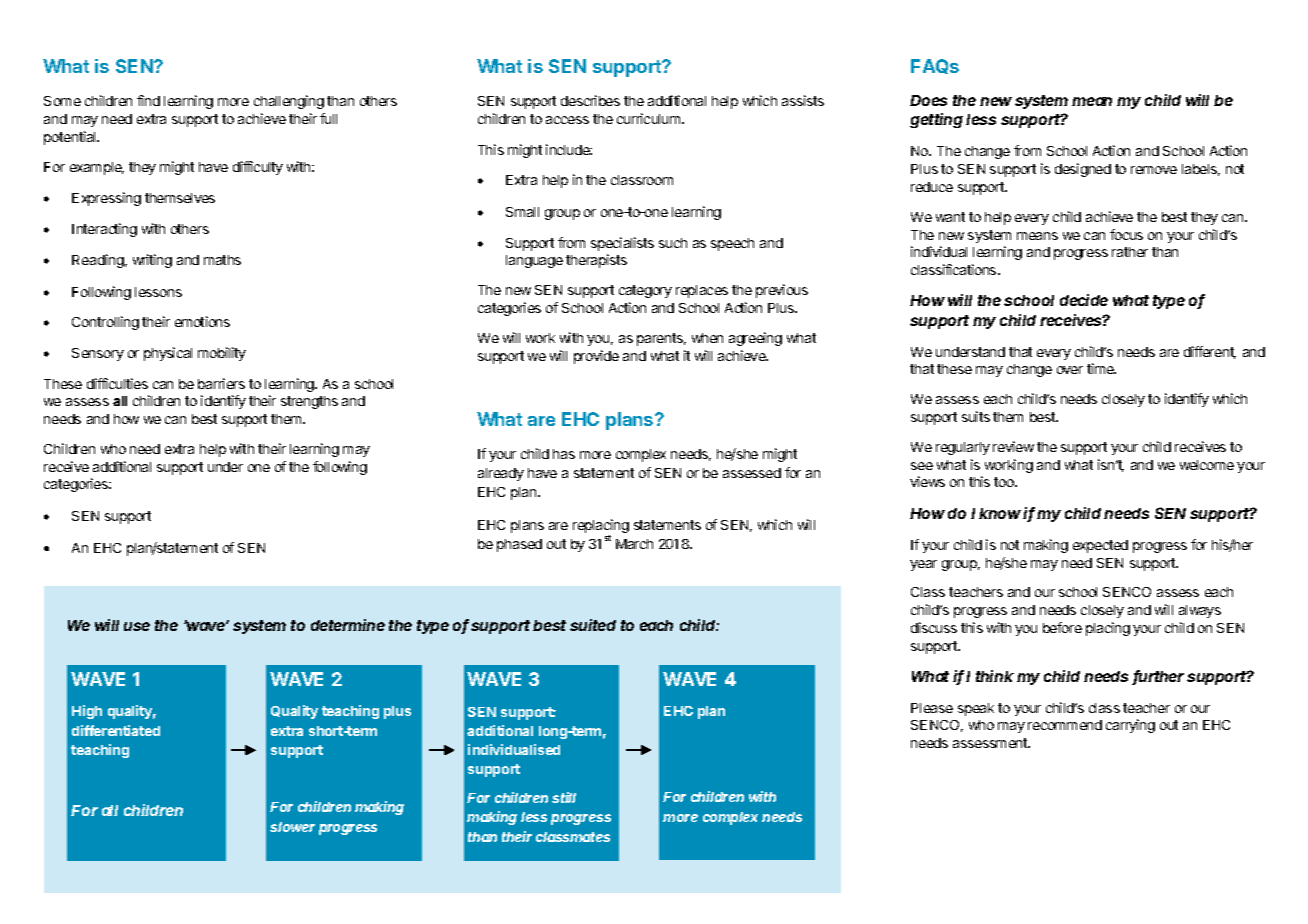 The width and height of the document is (1308, 924). I want to click on Please, so click(932, 708).
